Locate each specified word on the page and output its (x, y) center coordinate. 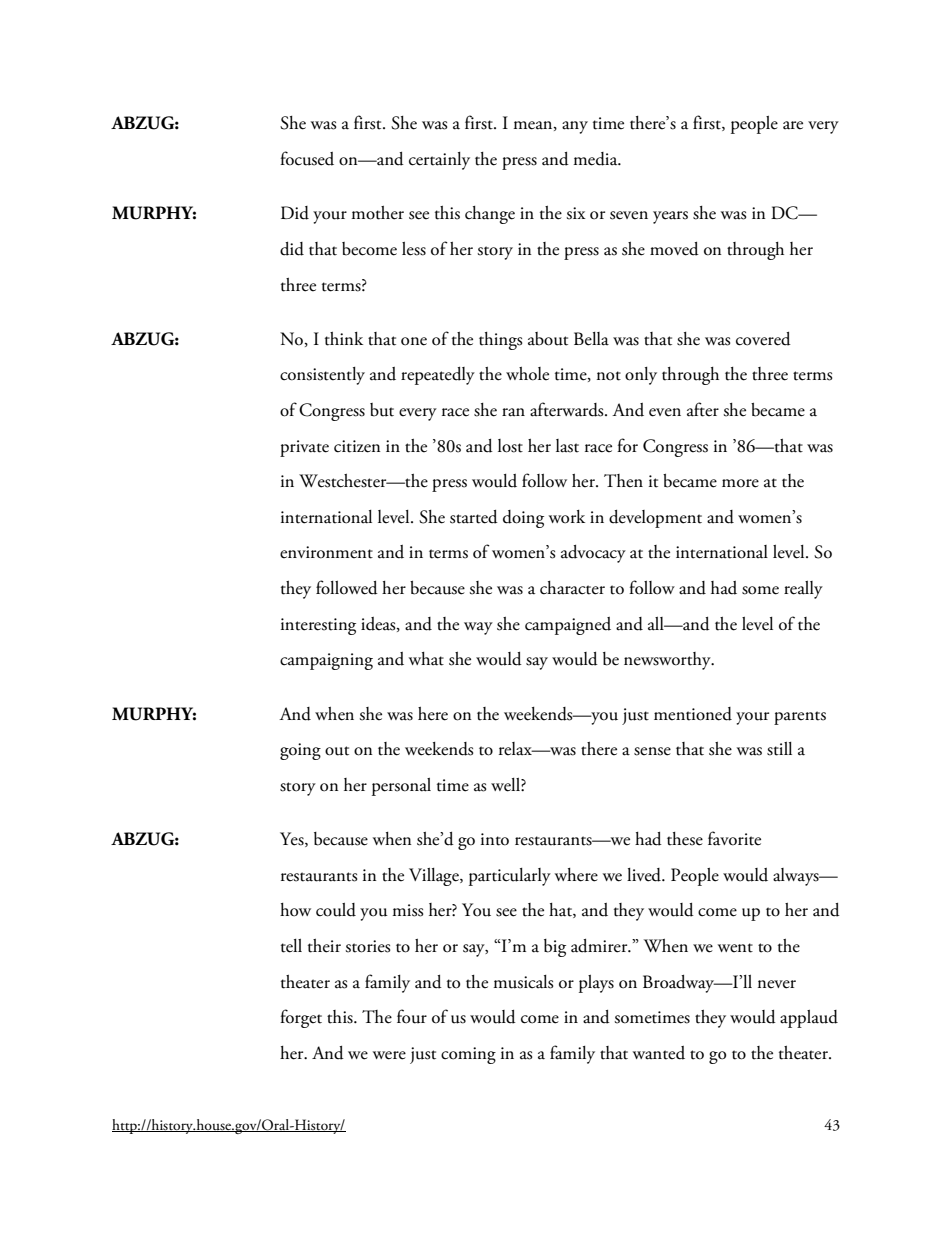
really (803, 590)
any (575, 127)
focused (307, 158)
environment (326, 552)
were (389, 1055)
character (572, 588)
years (670, 217)
